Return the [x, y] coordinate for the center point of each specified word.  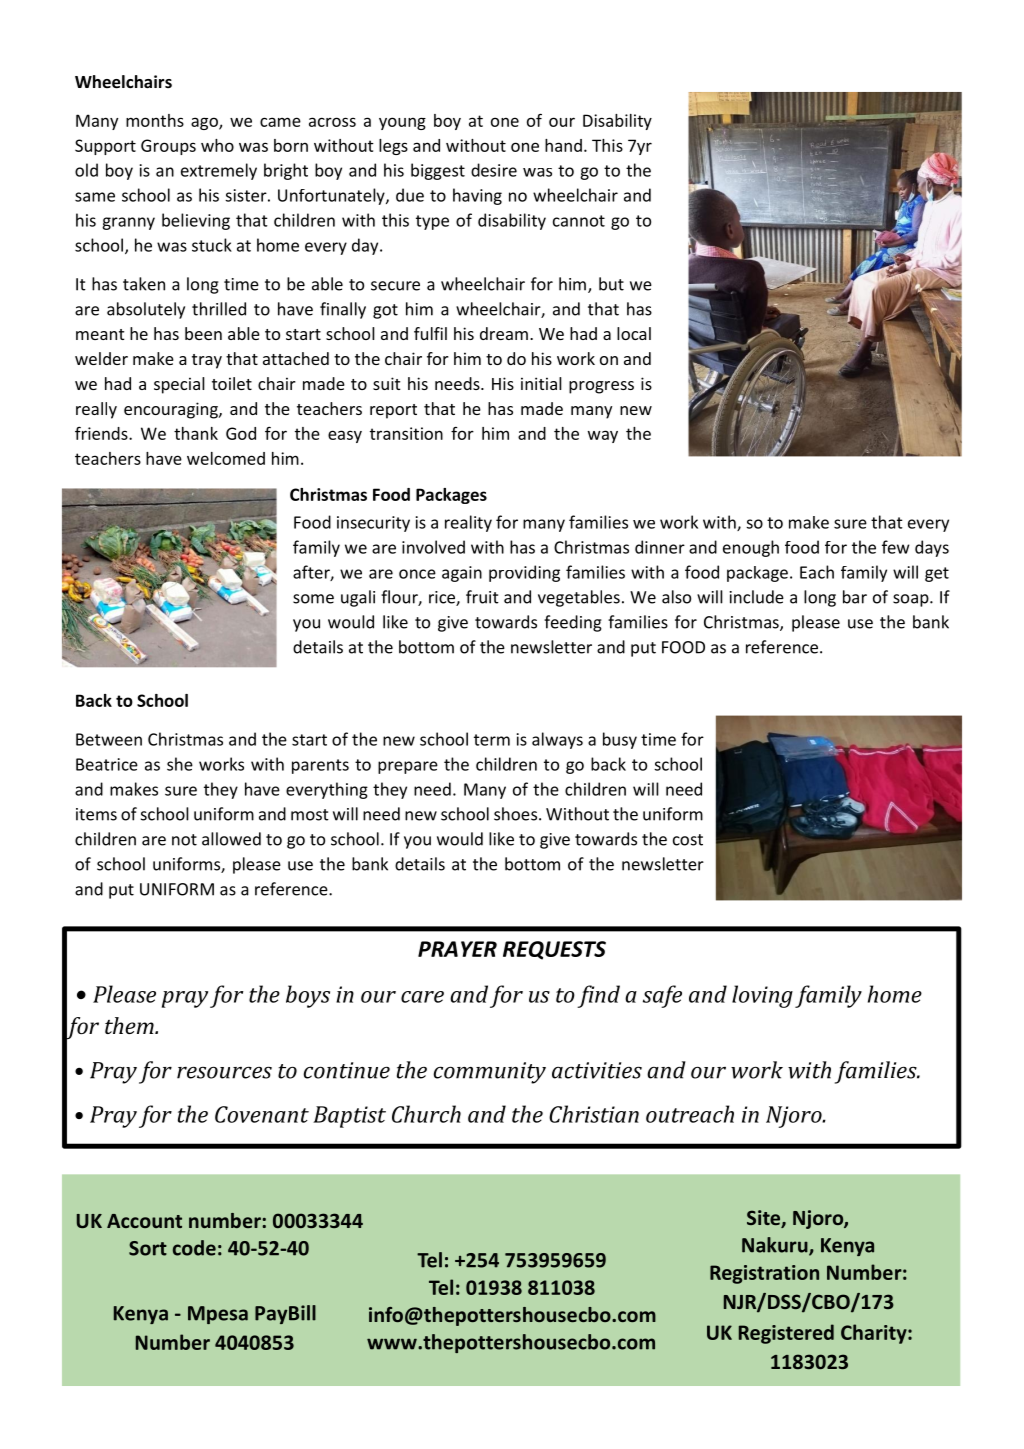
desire [494, 170]
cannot [579, 221]
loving [762, 996]
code [194, 1248]
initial [541, 383]
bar [855, 597]
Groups [168, 147]
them [130, 1025]
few [896, 547]
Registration [764, 1274]
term [492, 740]
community [489, 1073]
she [180, 764]
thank [196, 433]
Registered [786, 1334]
